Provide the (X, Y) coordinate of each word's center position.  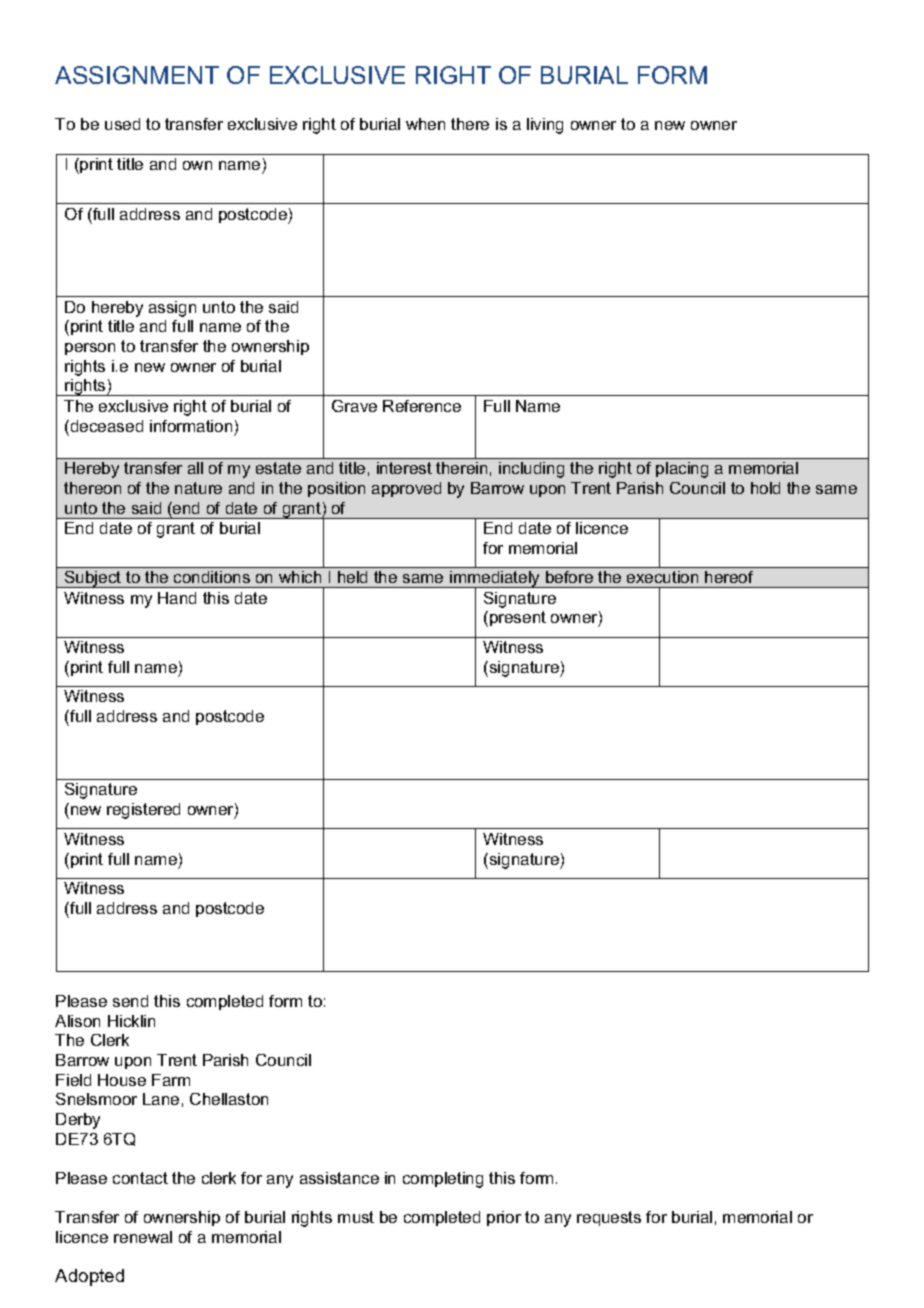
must (356, 1217)
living (545, 126)
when (425, 124)
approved (406, 489)
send (130, 1001)
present (518, 618)
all (195, 468)
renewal (143, 1237)
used (122, 124)
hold (765, 488)
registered (143, 811)
